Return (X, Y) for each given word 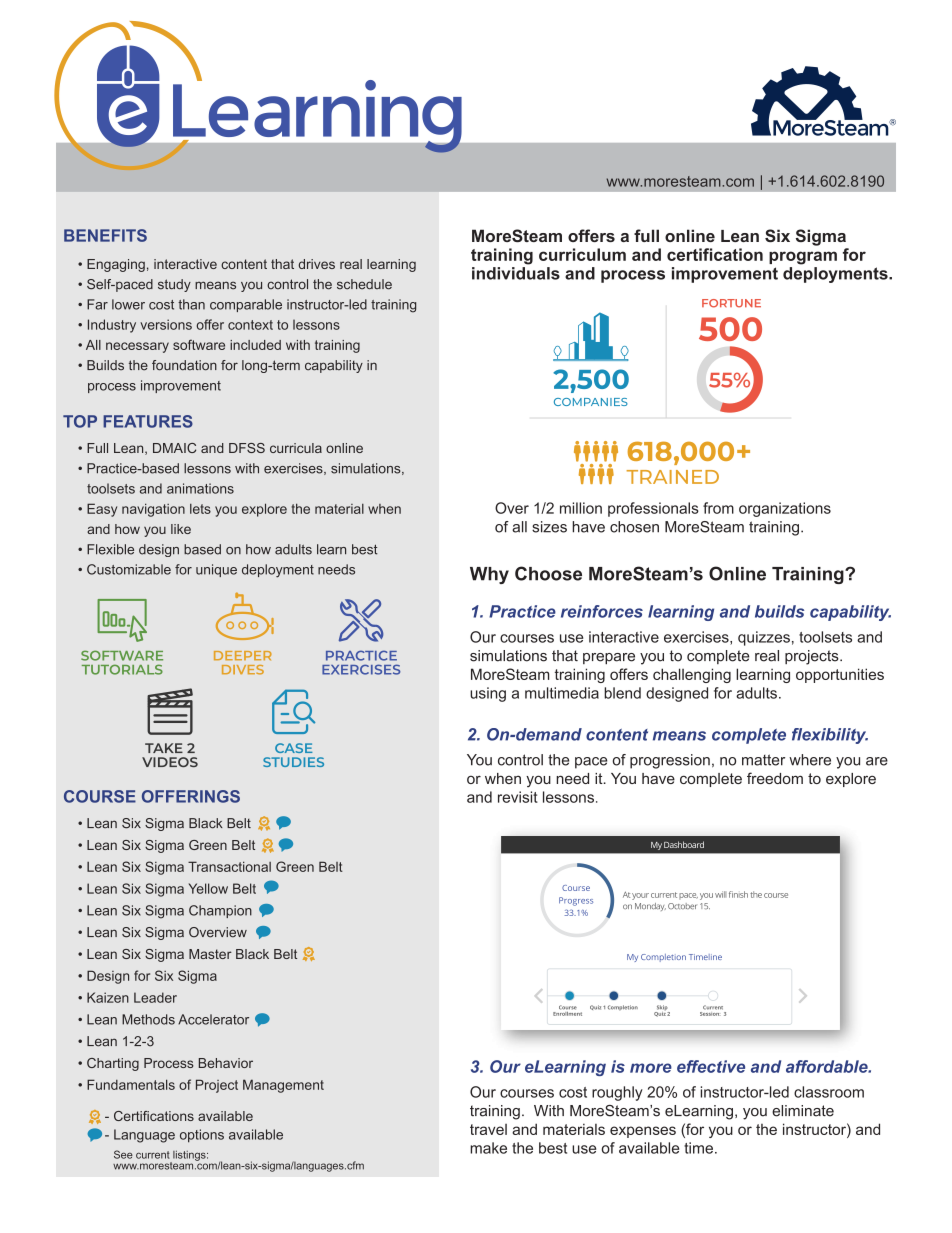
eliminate (803, 1111)
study (174, 285)
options (202, 1136)
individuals (516, 273)
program (803, 258)
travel (488, 1129)
